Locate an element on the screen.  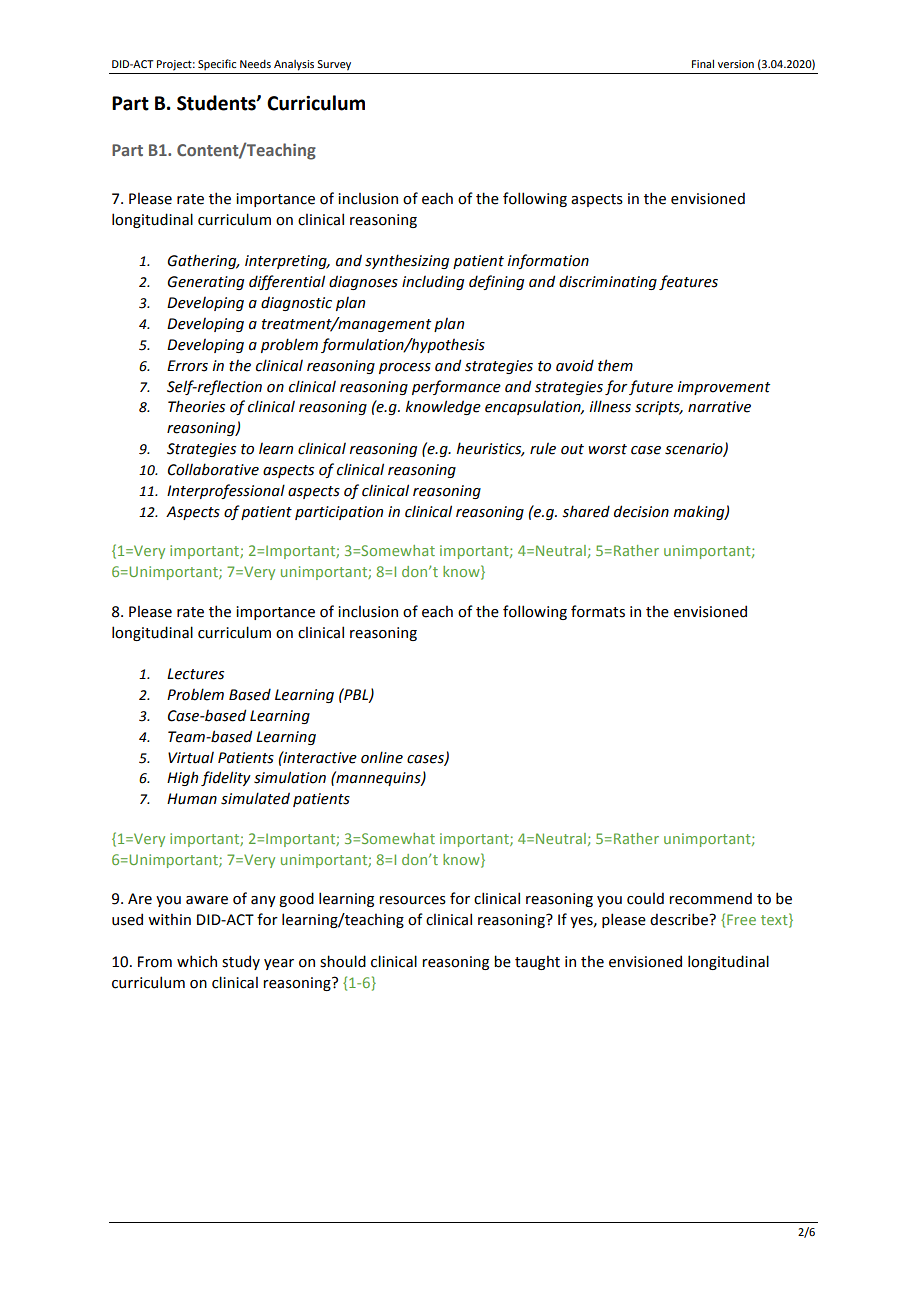
Final is located at coordinates (703, 63).
